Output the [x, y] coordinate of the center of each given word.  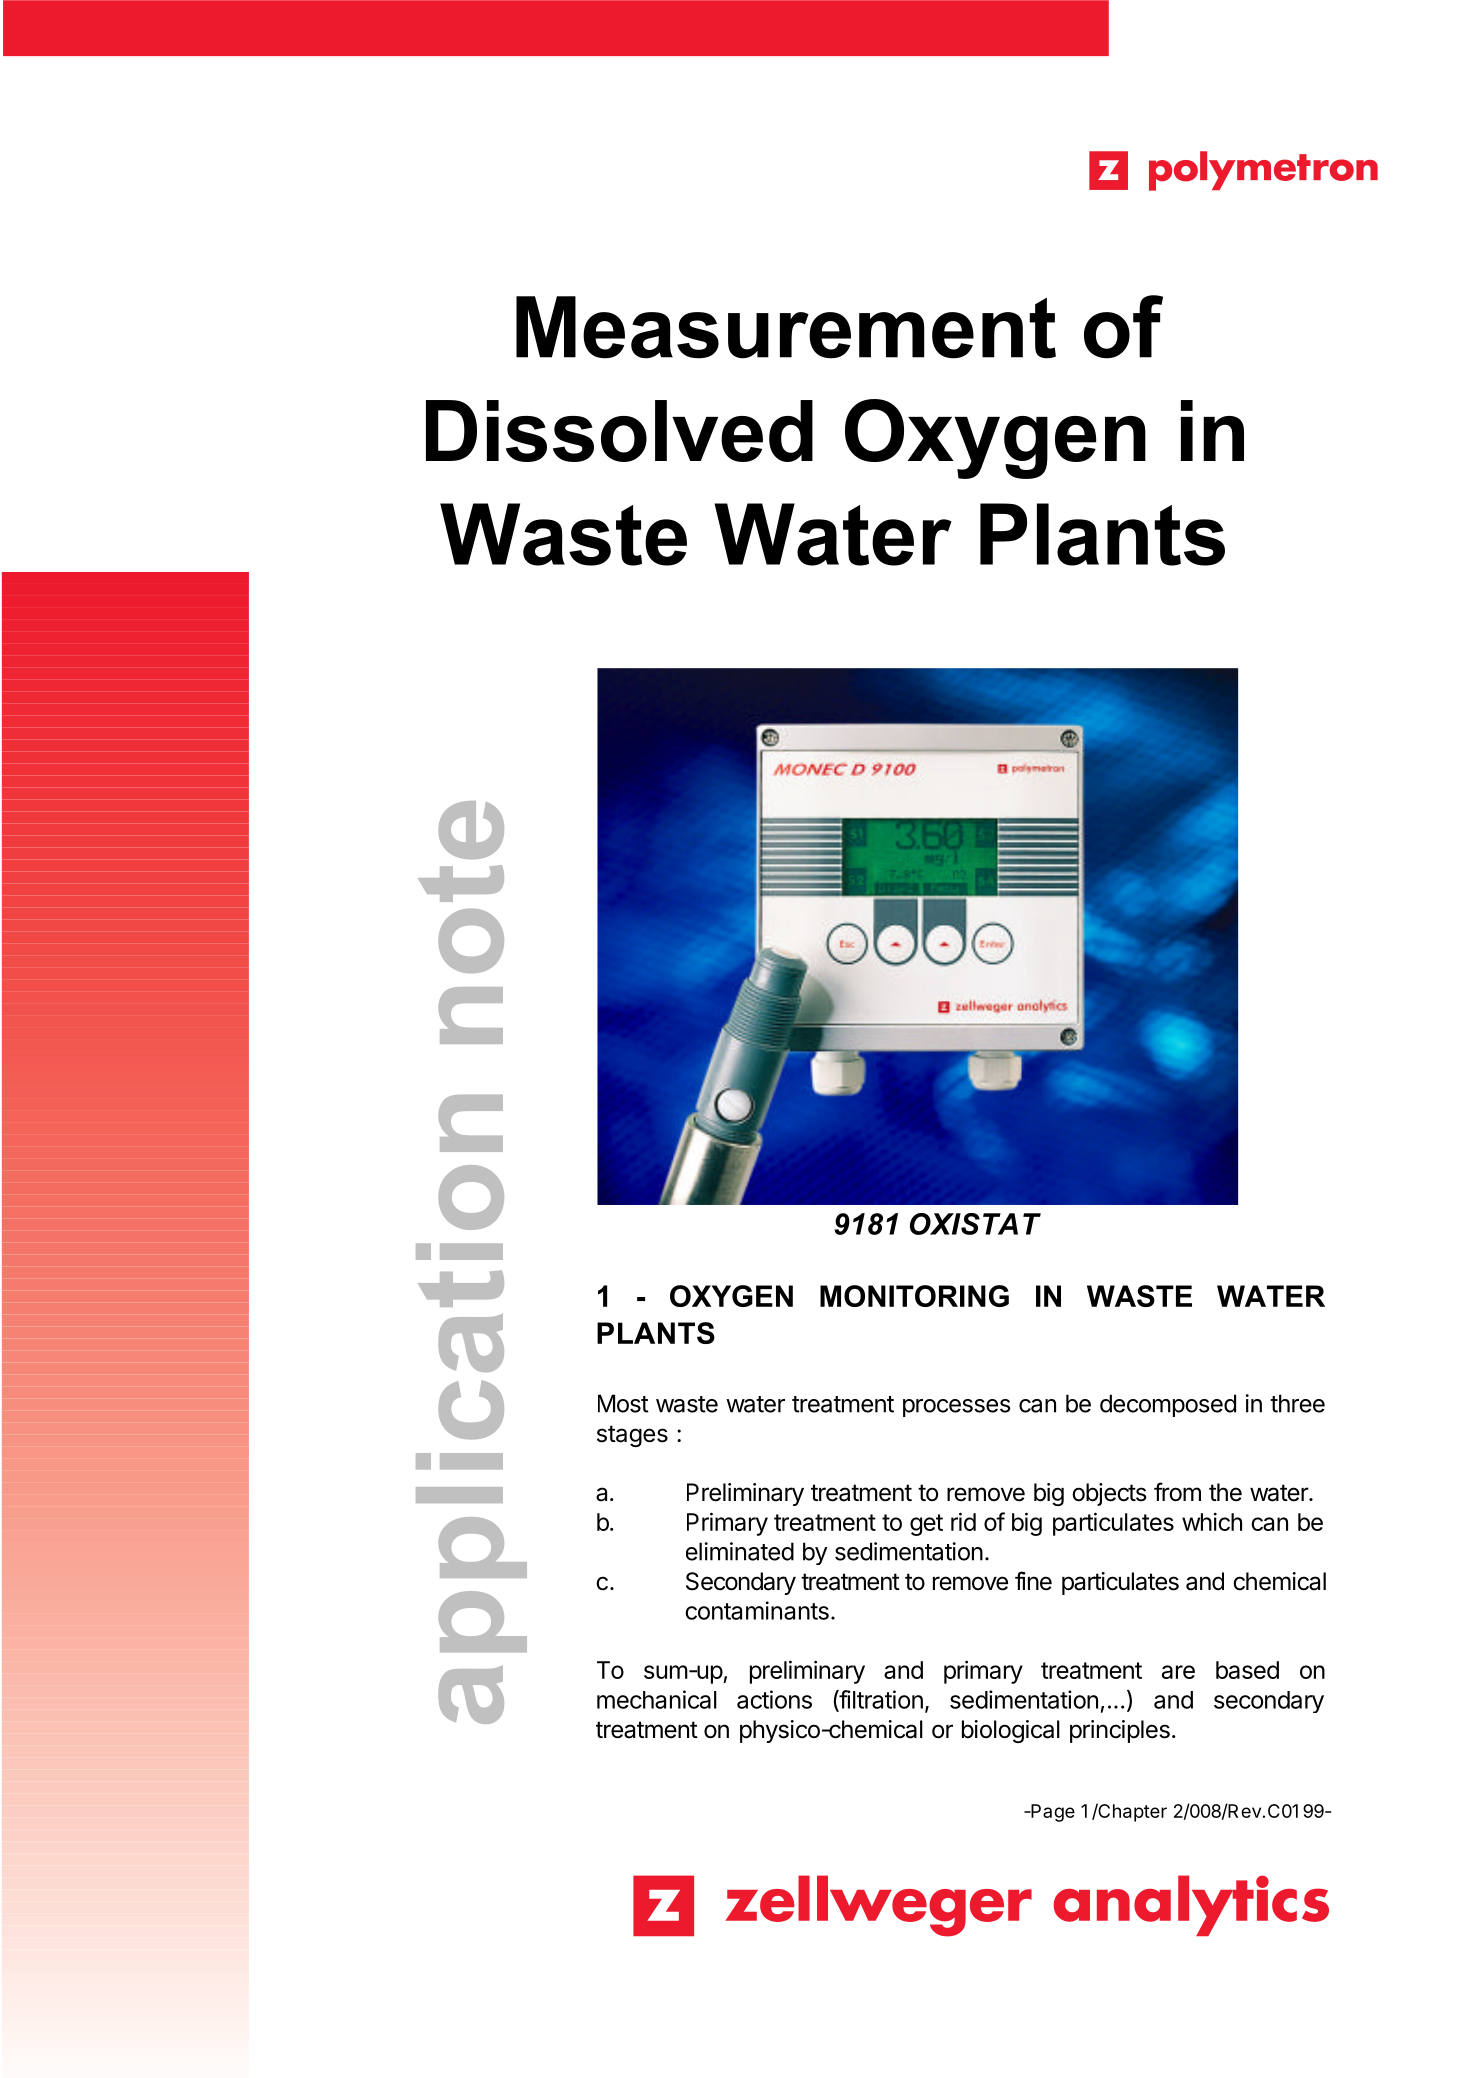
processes [957, 1408]
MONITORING [914, 1296]
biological [1011, 1731]
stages [632, 1436]
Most [623, 1403]
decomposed [1168, 1405]
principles [1120, 1731]
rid [963, 1521]
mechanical [657, 1699]
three [1297, 1403]
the [1225, 1492]
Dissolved [619, 431]
